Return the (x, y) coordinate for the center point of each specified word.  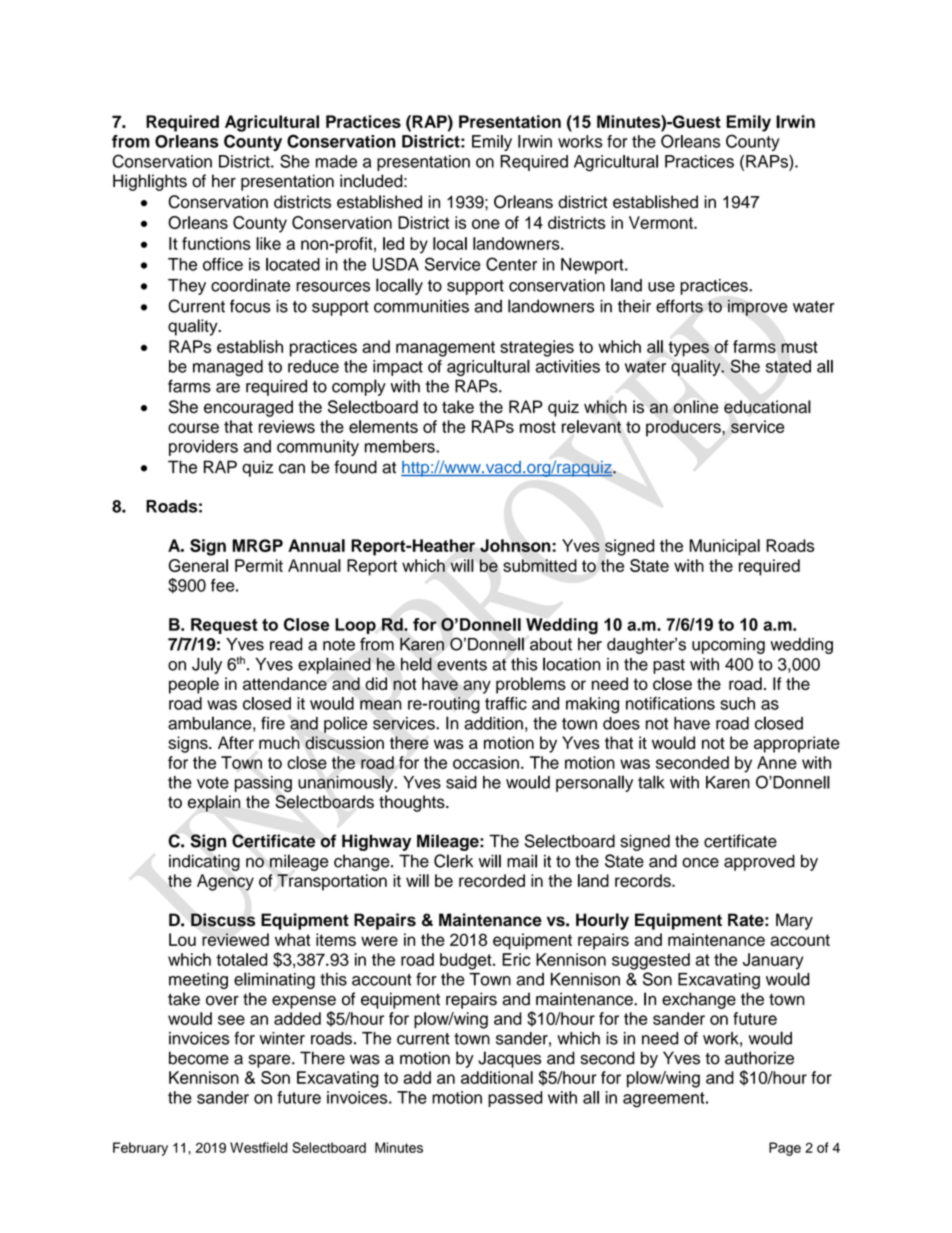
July (207, 665)
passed (515, 1099)
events (462, 665)
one (486, 224)
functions (216, 243)
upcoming (728, 646)
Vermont (662, 222)
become (199, 1058)
